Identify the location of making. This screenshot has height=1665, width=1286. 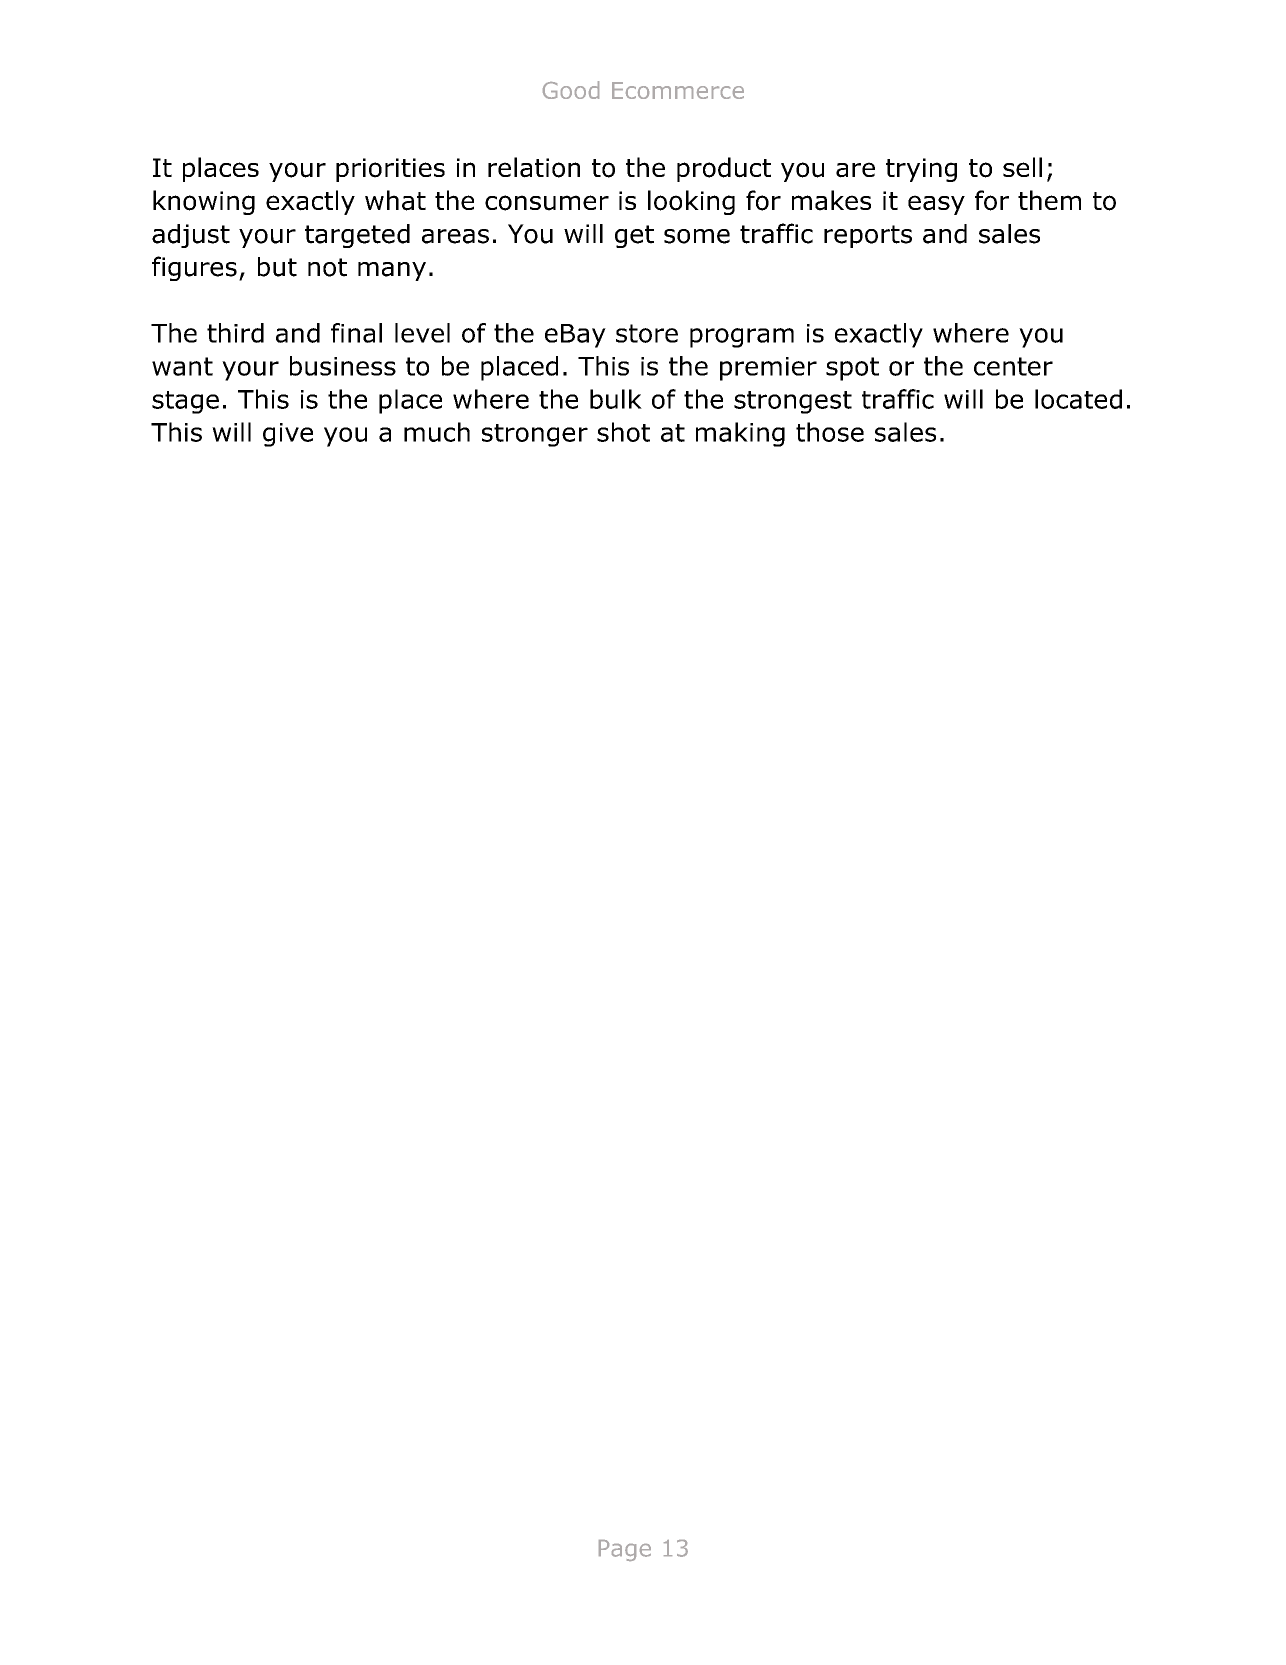
(740, 434).
